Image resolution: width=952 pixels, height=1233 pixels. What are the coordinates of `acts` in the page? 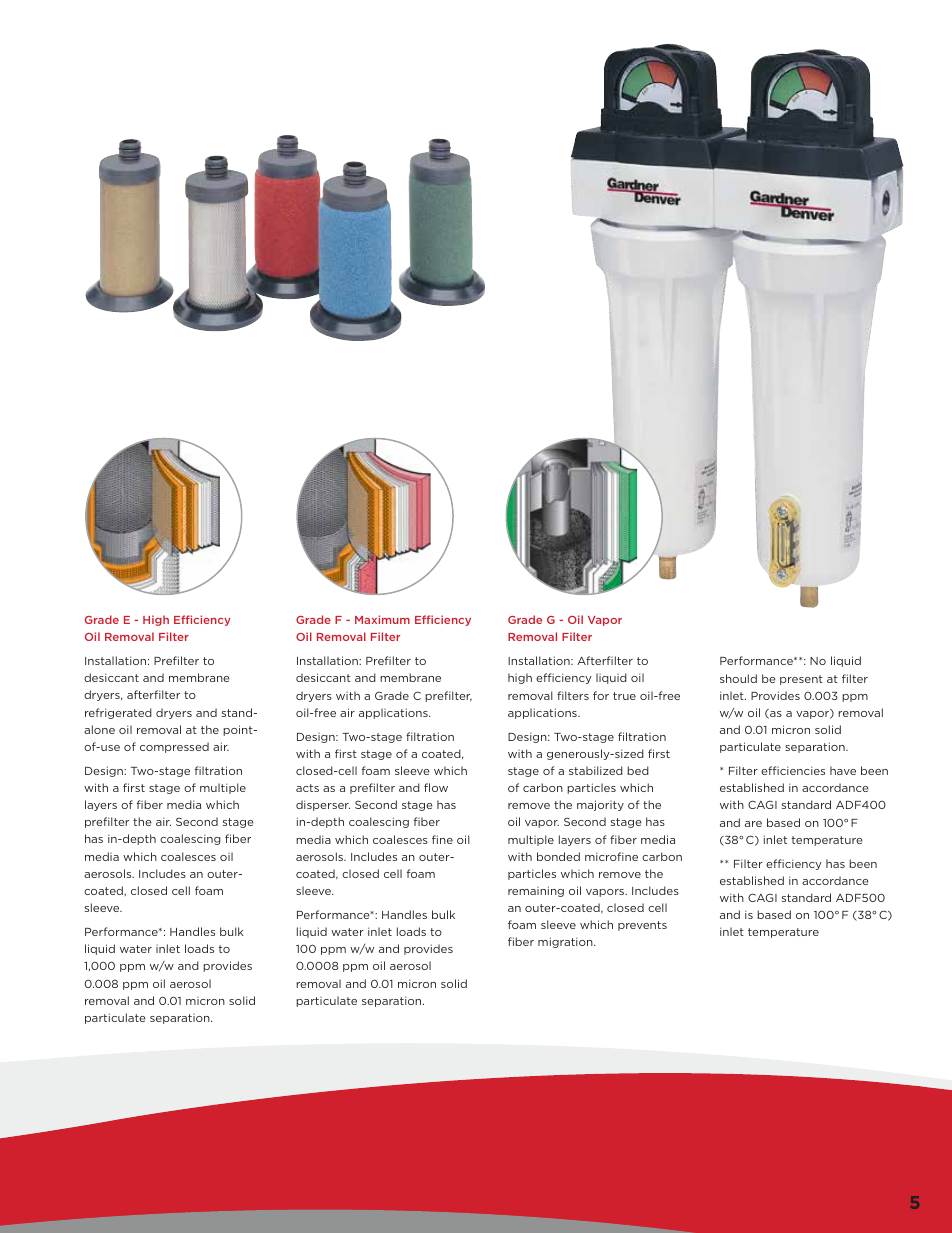 It's located at (307, 788).
